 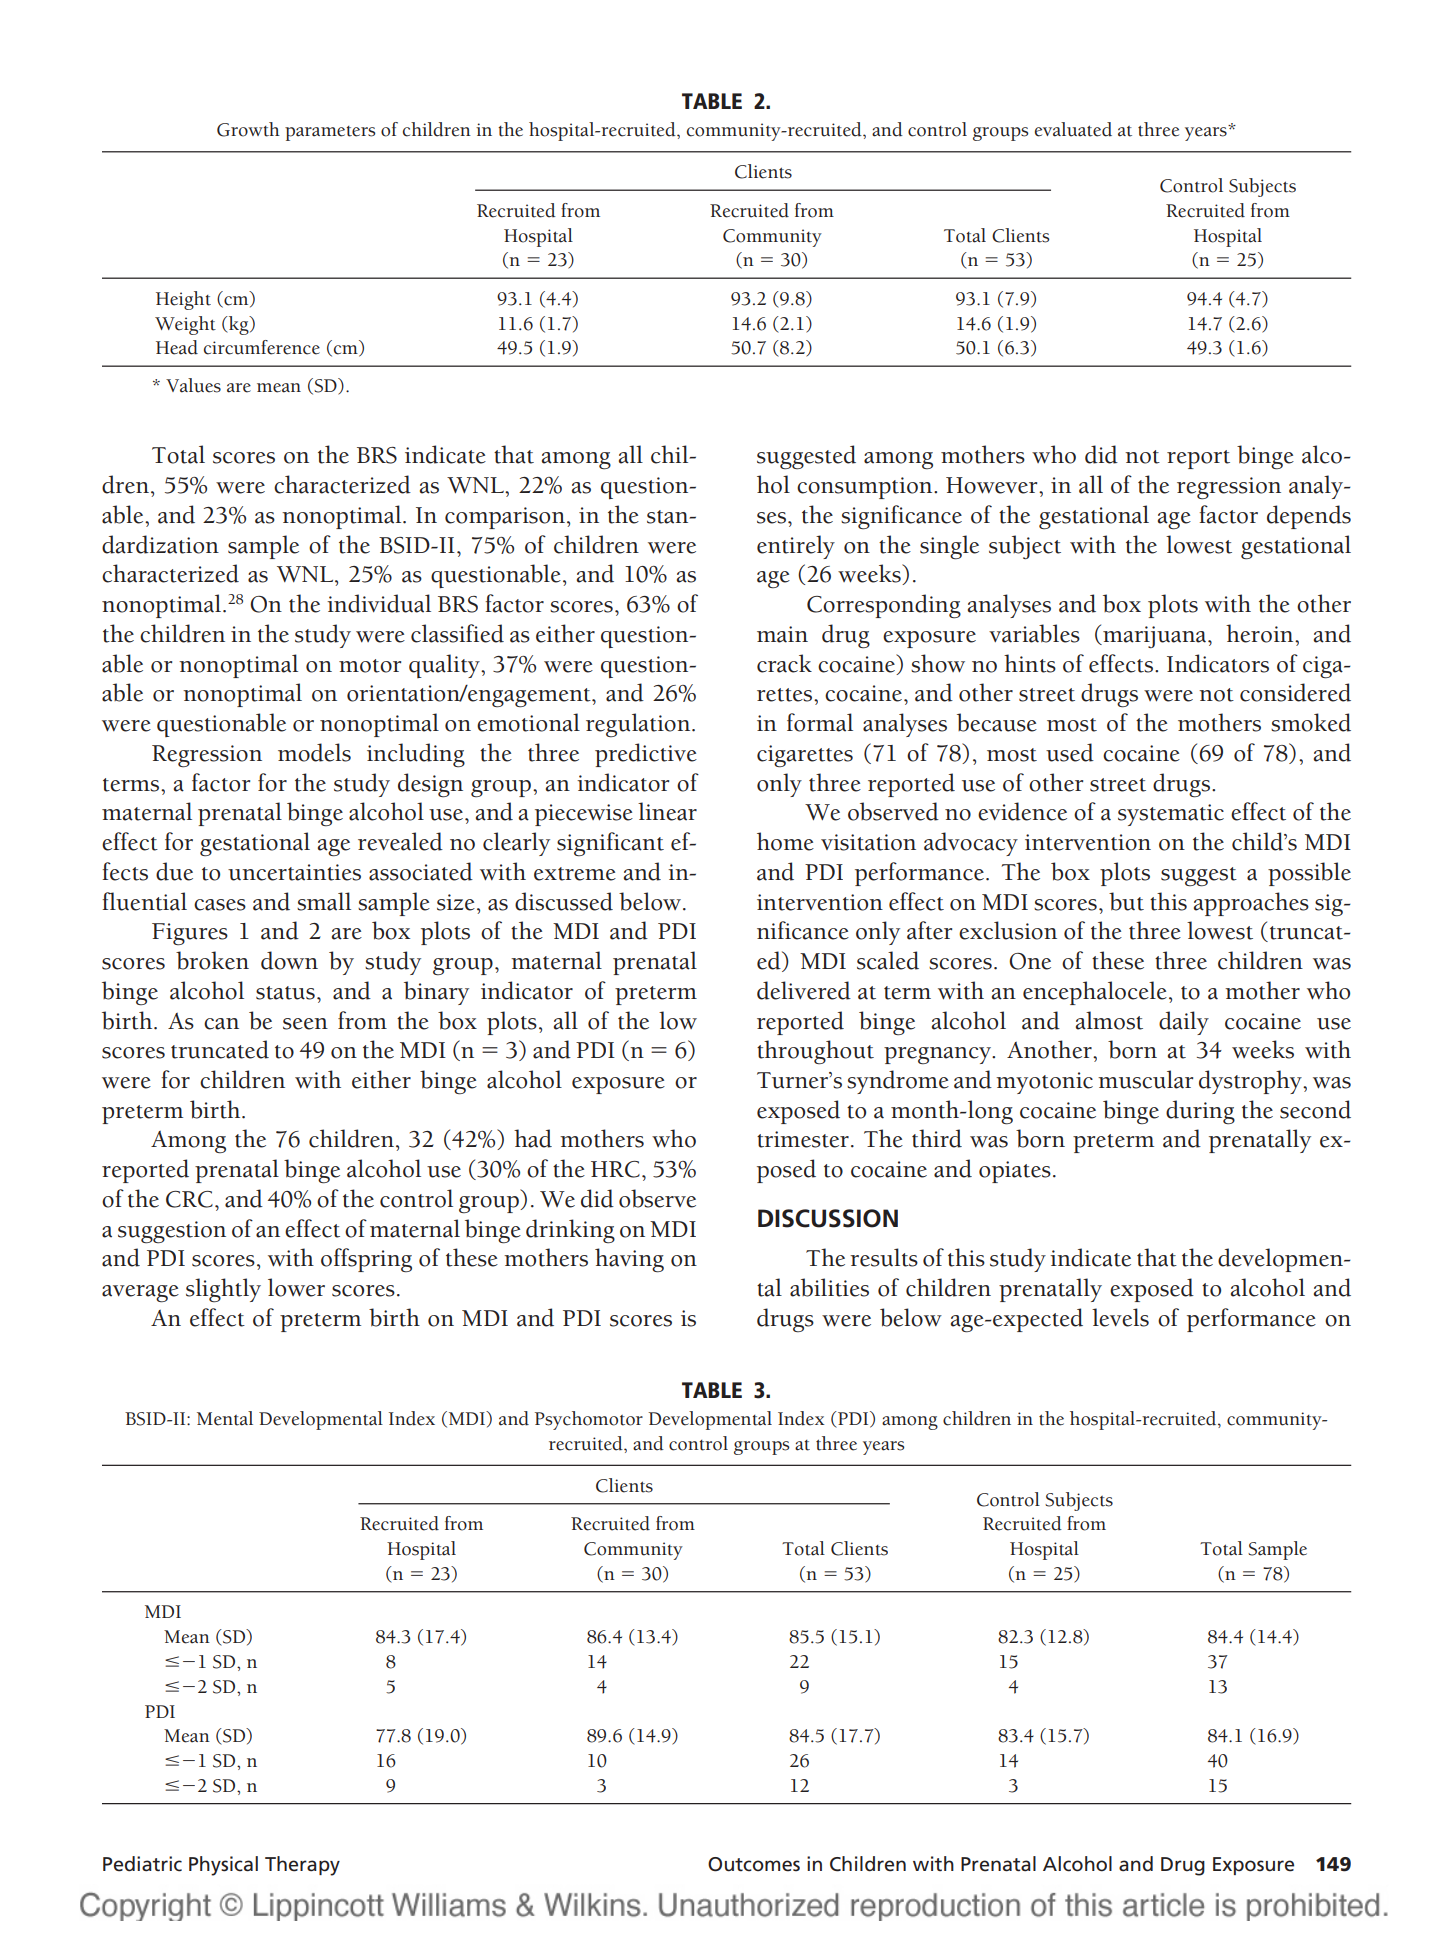 What do you see at coordinates (1184, 1023) in the image?
I see `daily` at bounding box center [1184, 1023].
